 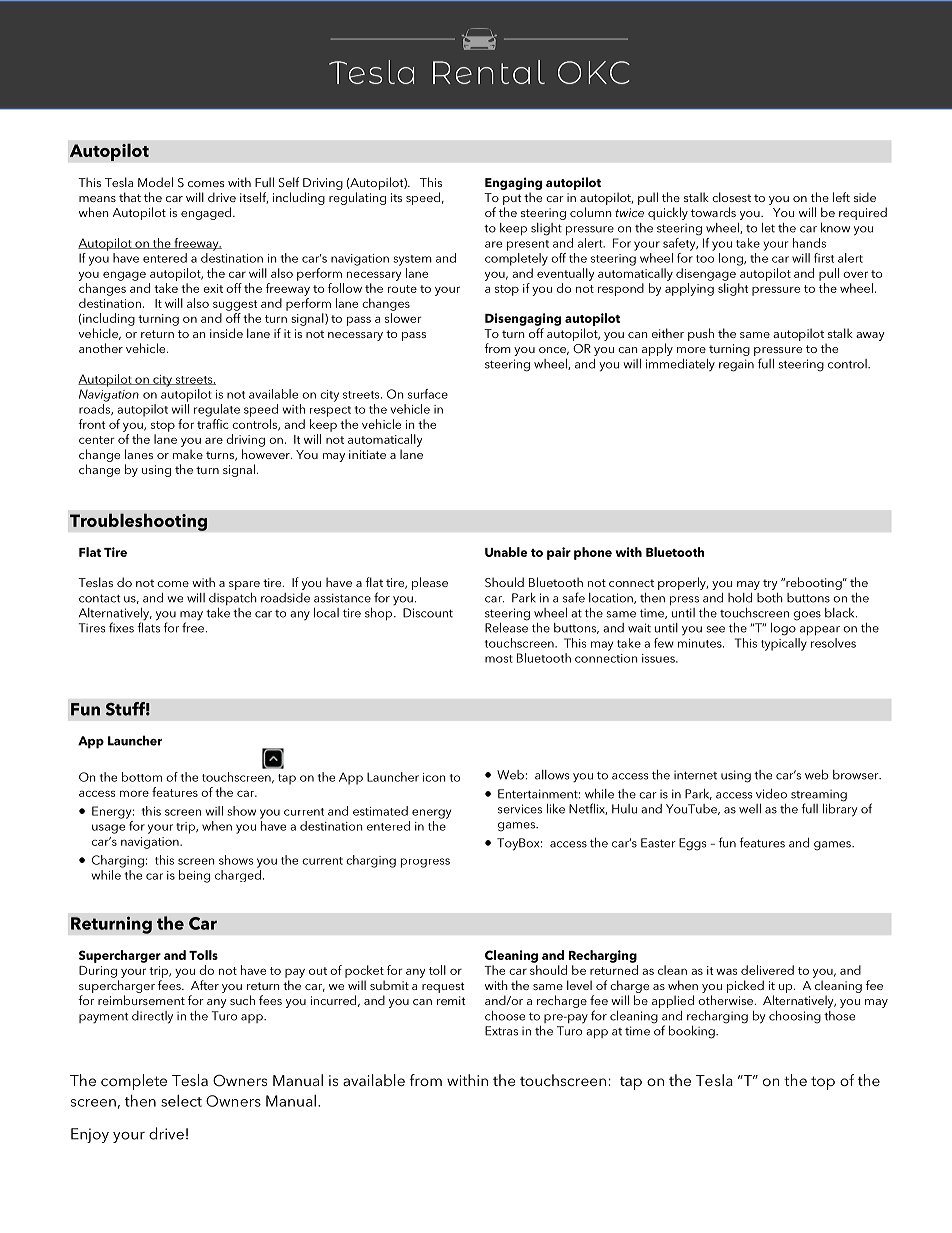 I want to click on Model, so click(x=155, y=182).
